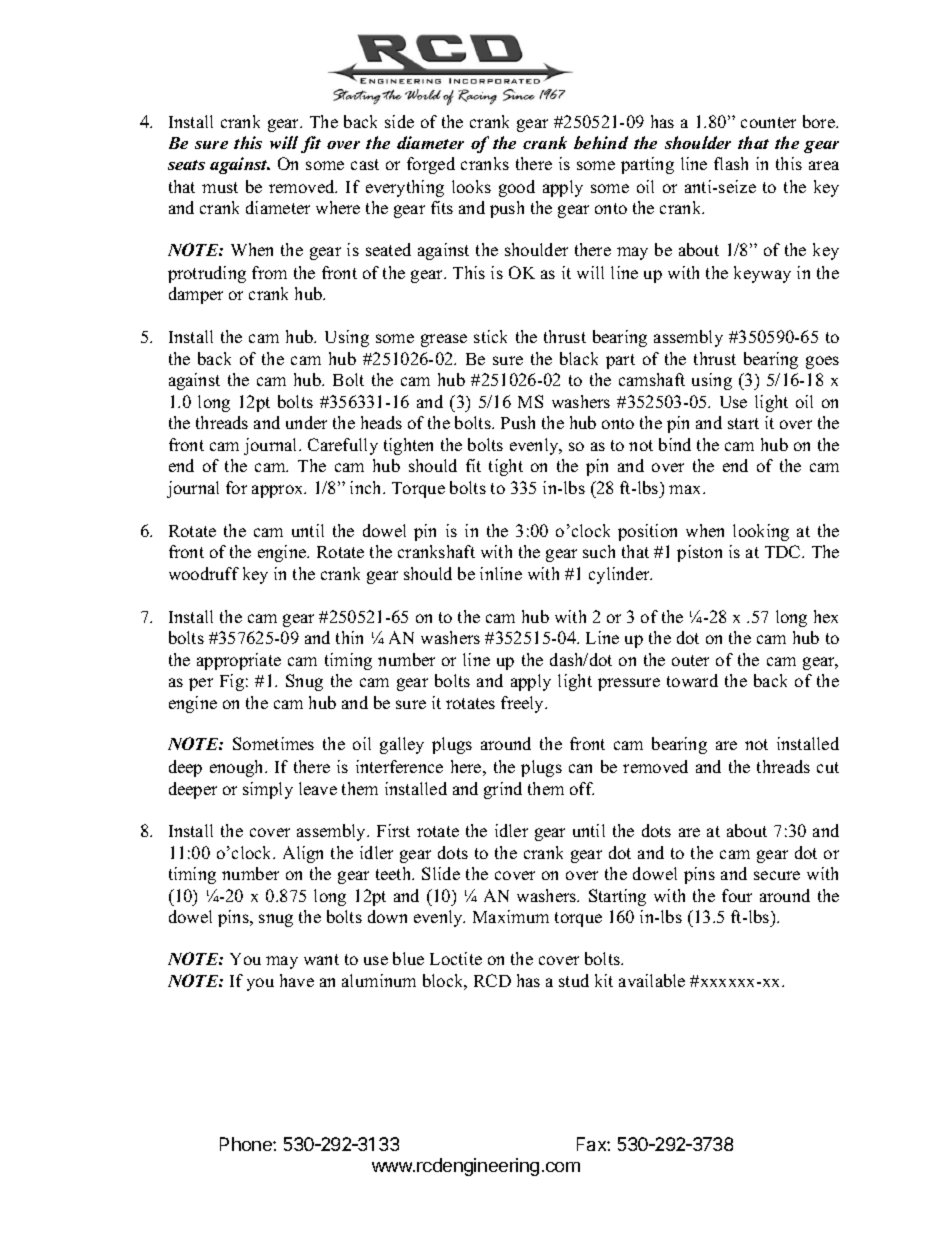 The height and width of the screenshot is (1233, 952). Describe the element at coordinates (247, 1144) in the screenshot. I see `Phone` at that location.
